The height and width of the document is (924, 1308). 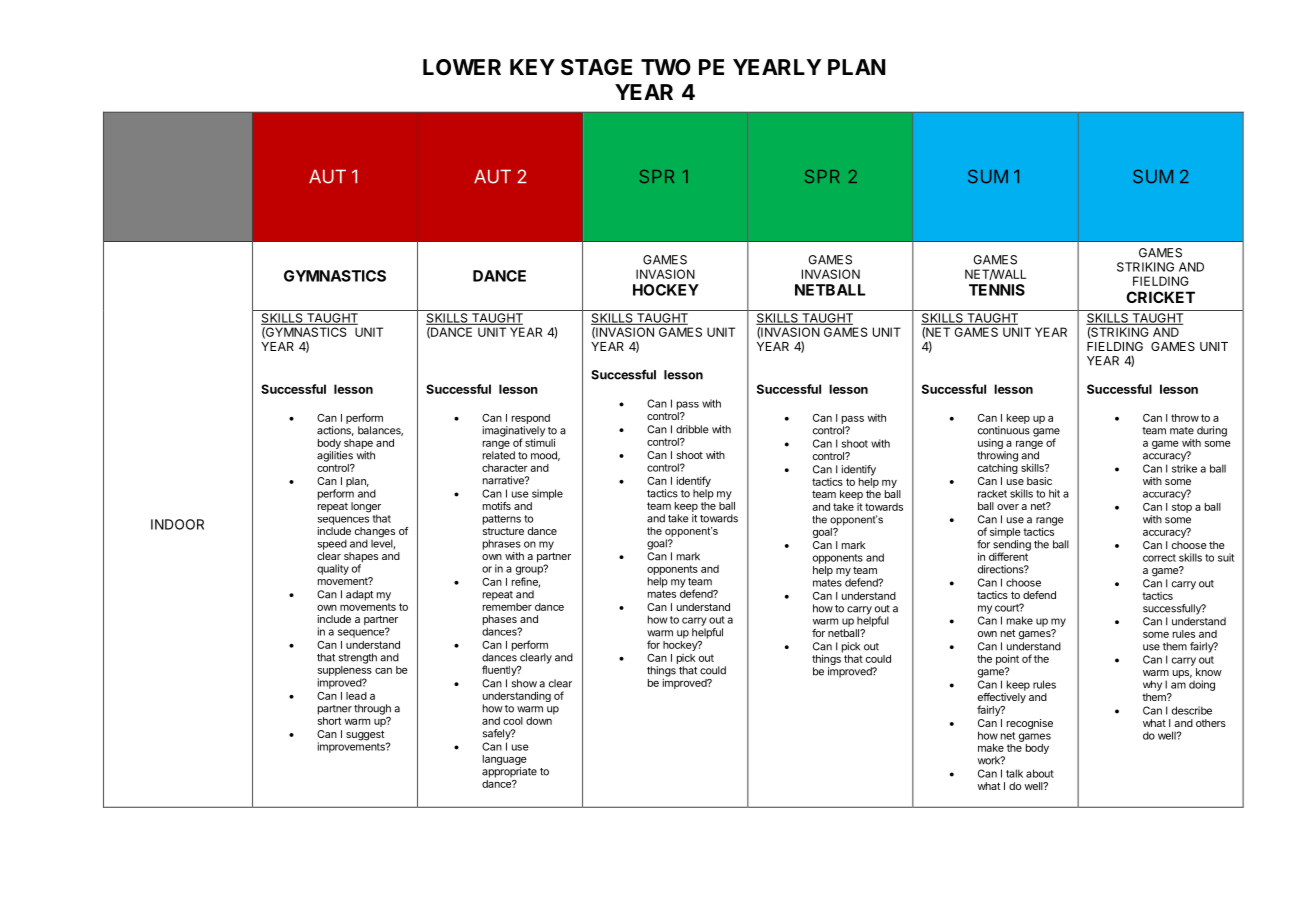 I want to click on improvements, so click(x=352, y=746).
